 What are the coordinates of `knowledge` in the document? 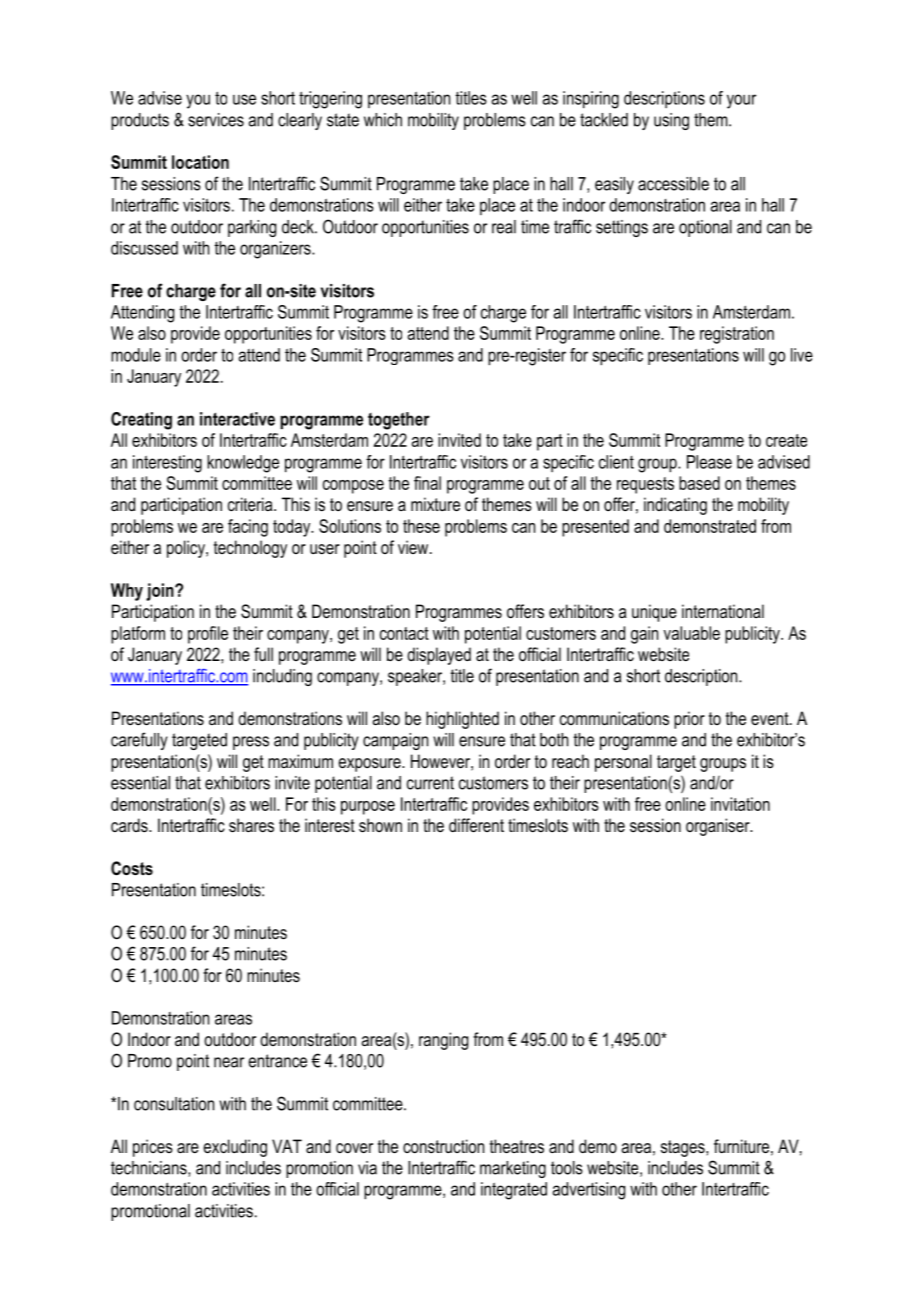 It's located at (243, 464).
